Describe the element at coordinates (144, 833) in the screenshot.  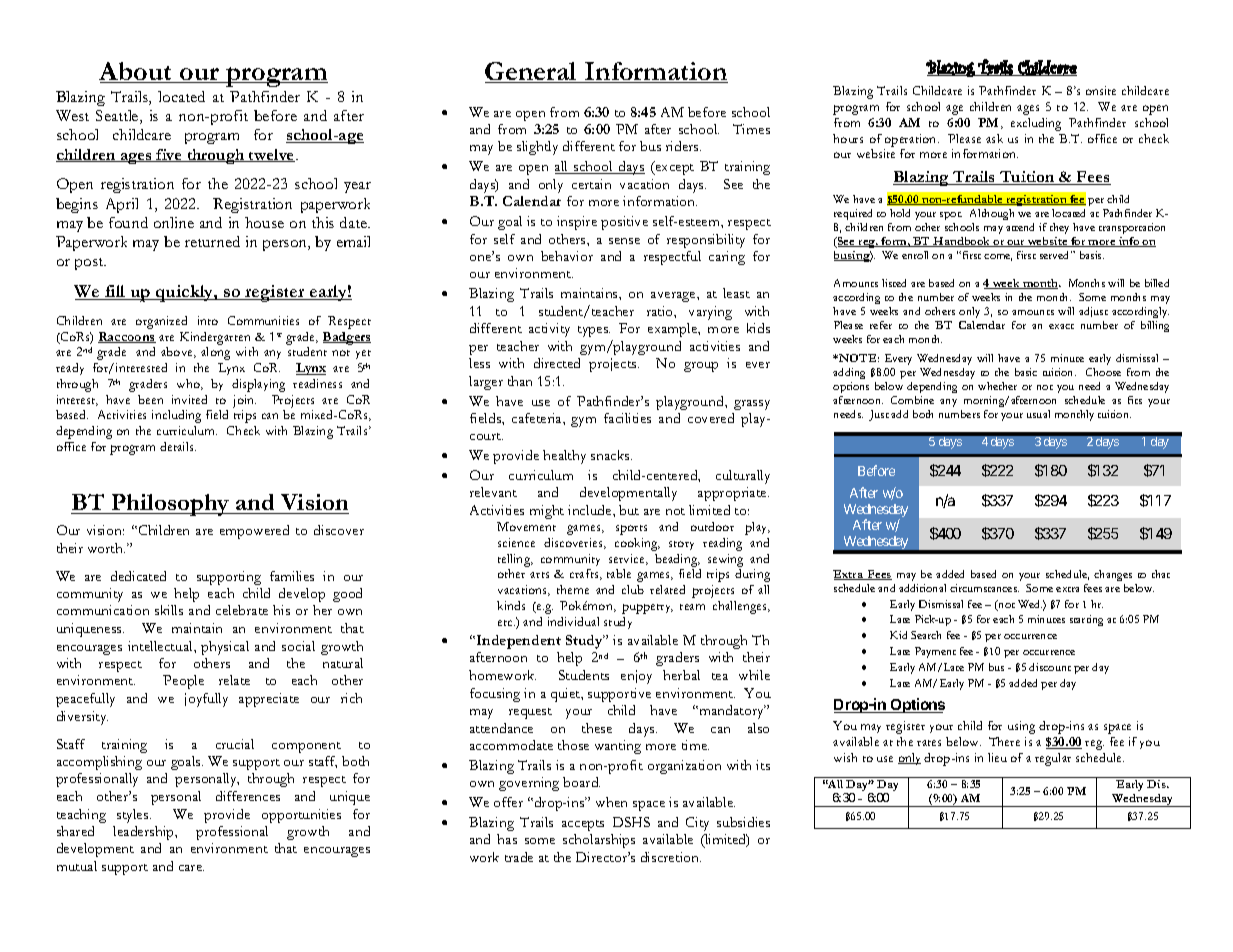
I see `leadership` at that location.
